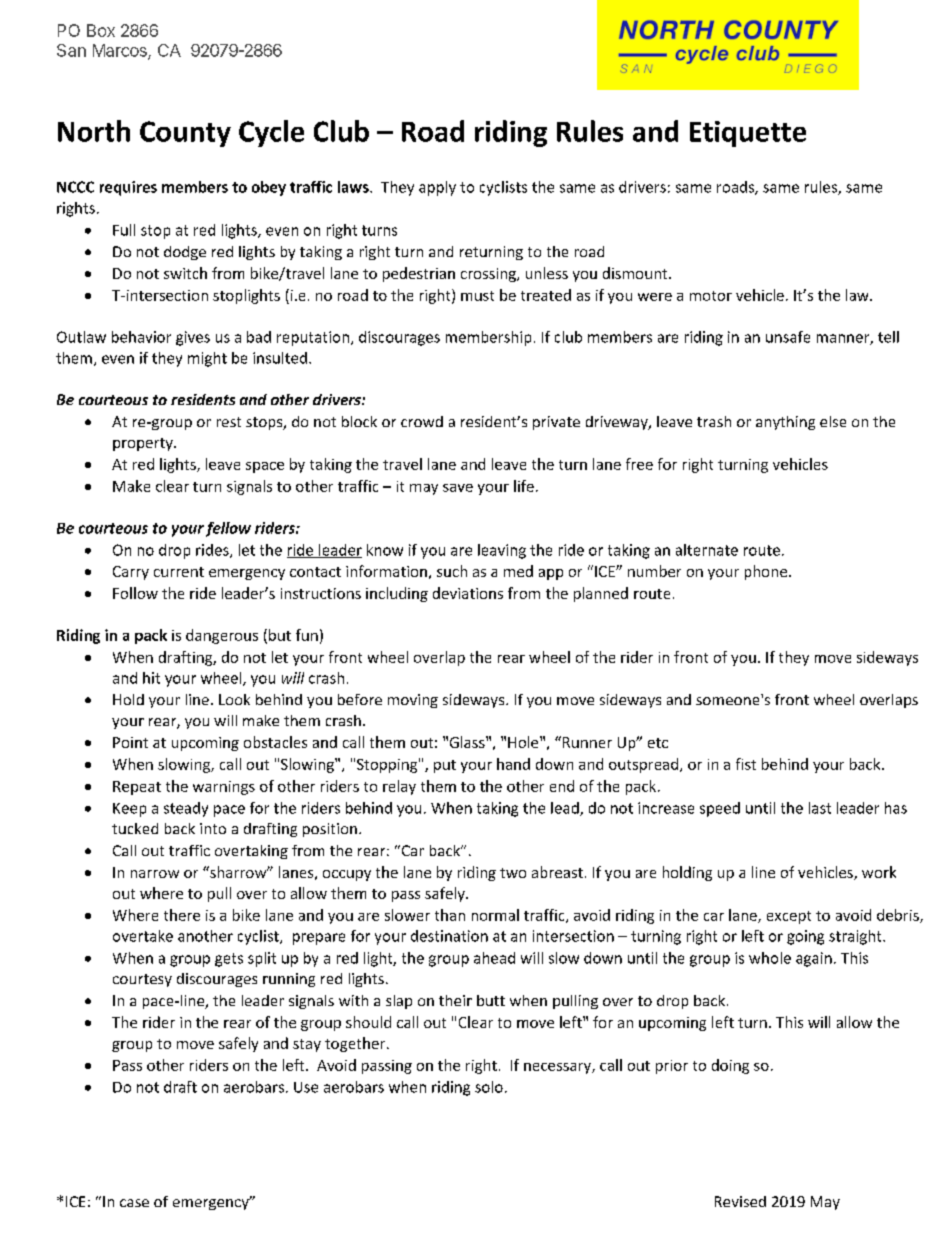 This screenshot has width=952, height=1233. I want to click on Marcos, so click(121, 51).
